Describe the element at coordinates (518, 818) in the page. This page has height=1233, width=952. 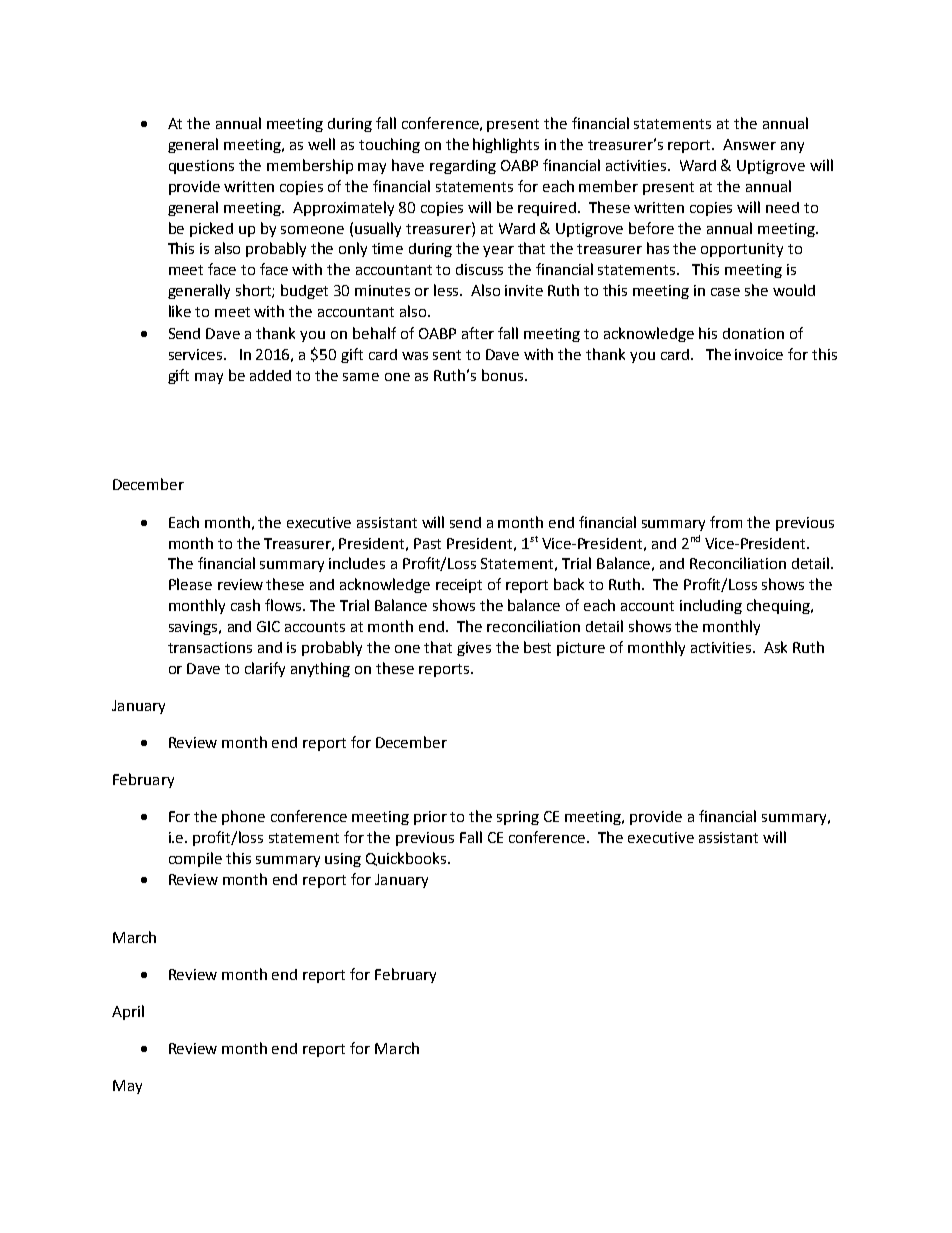
I see `spring` at that location.
